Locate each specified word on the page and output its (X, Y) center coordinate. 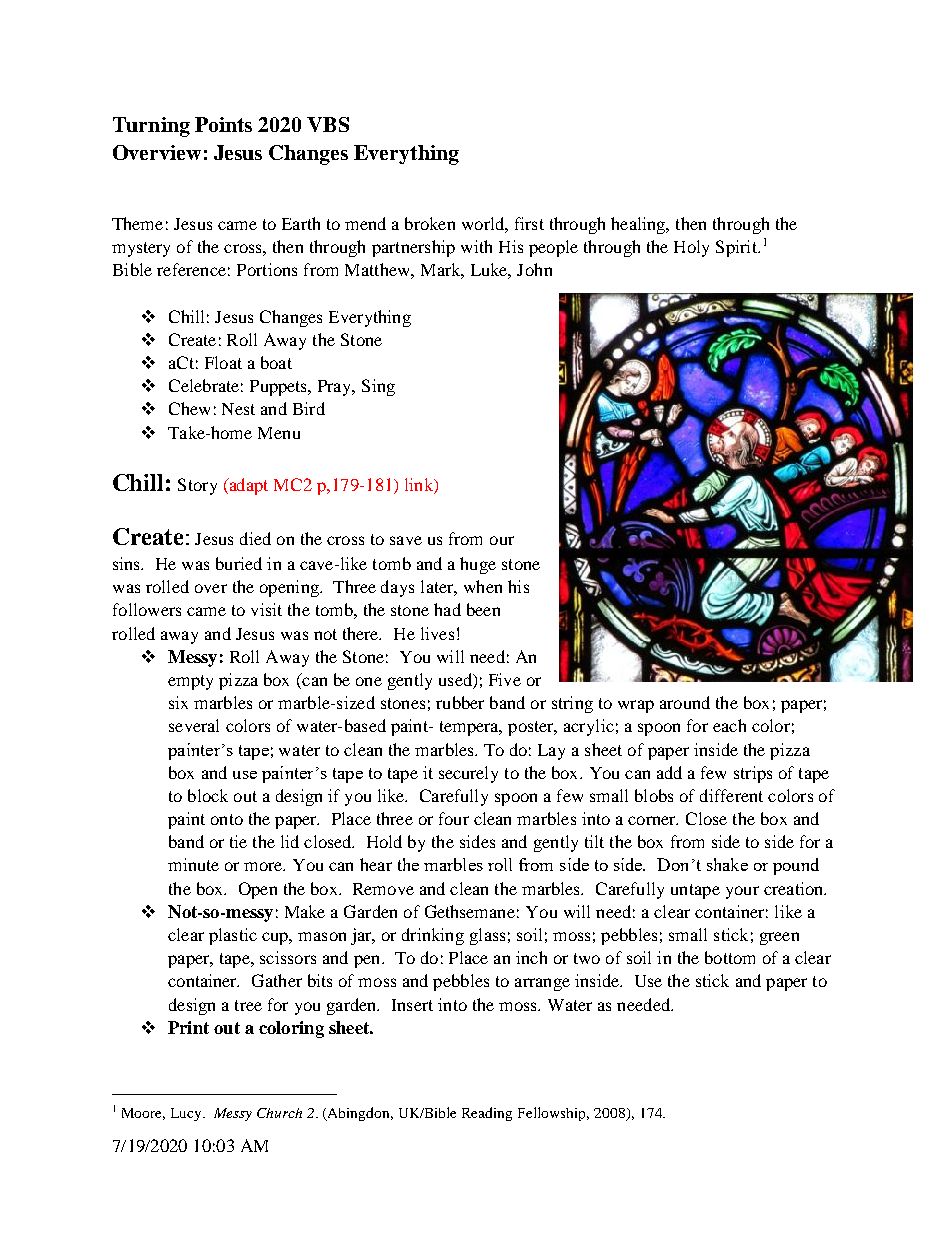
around (685, 702)
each (729, 725)
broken (430, 223)
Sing (378, 387)
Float (223, 362)
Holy (691, 248)
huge (478, 565)
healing (639, 225)
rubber (460, 702)
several (194, 725)
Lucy (187, 1114)
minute (193, 864)
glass (487, 936)
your (742, 892)
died (255, 538)
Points (223, 124)
